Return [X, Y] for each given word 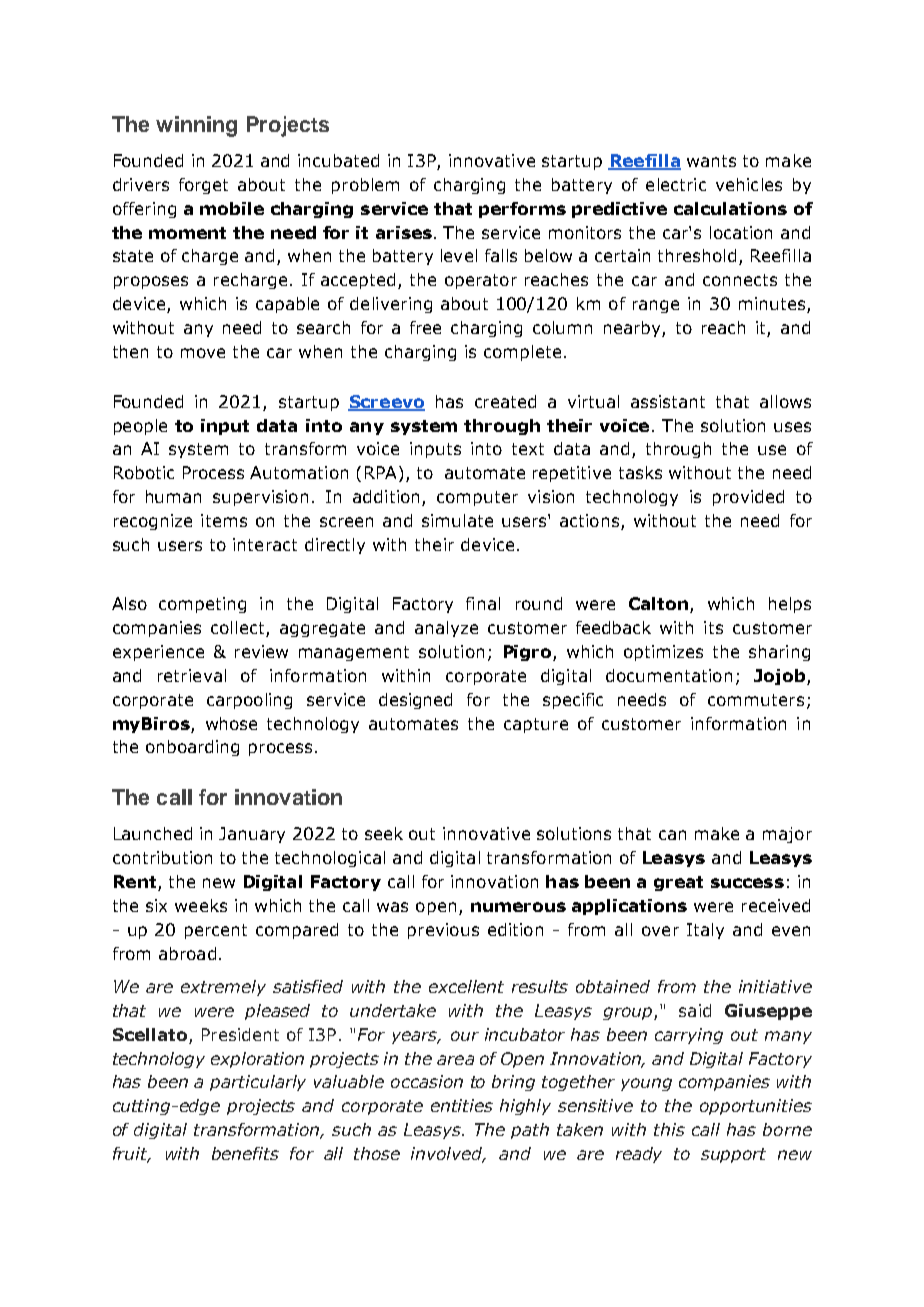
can [672, 835]
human [173, 496]
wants [711, 161]
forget [203, 186]
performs [522, 210]
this [669, 1129]
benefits [245, 1153]
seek [384, 833]
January [252, 835]
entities [462, 1105]
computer [477, 498]
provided [748, 498]
